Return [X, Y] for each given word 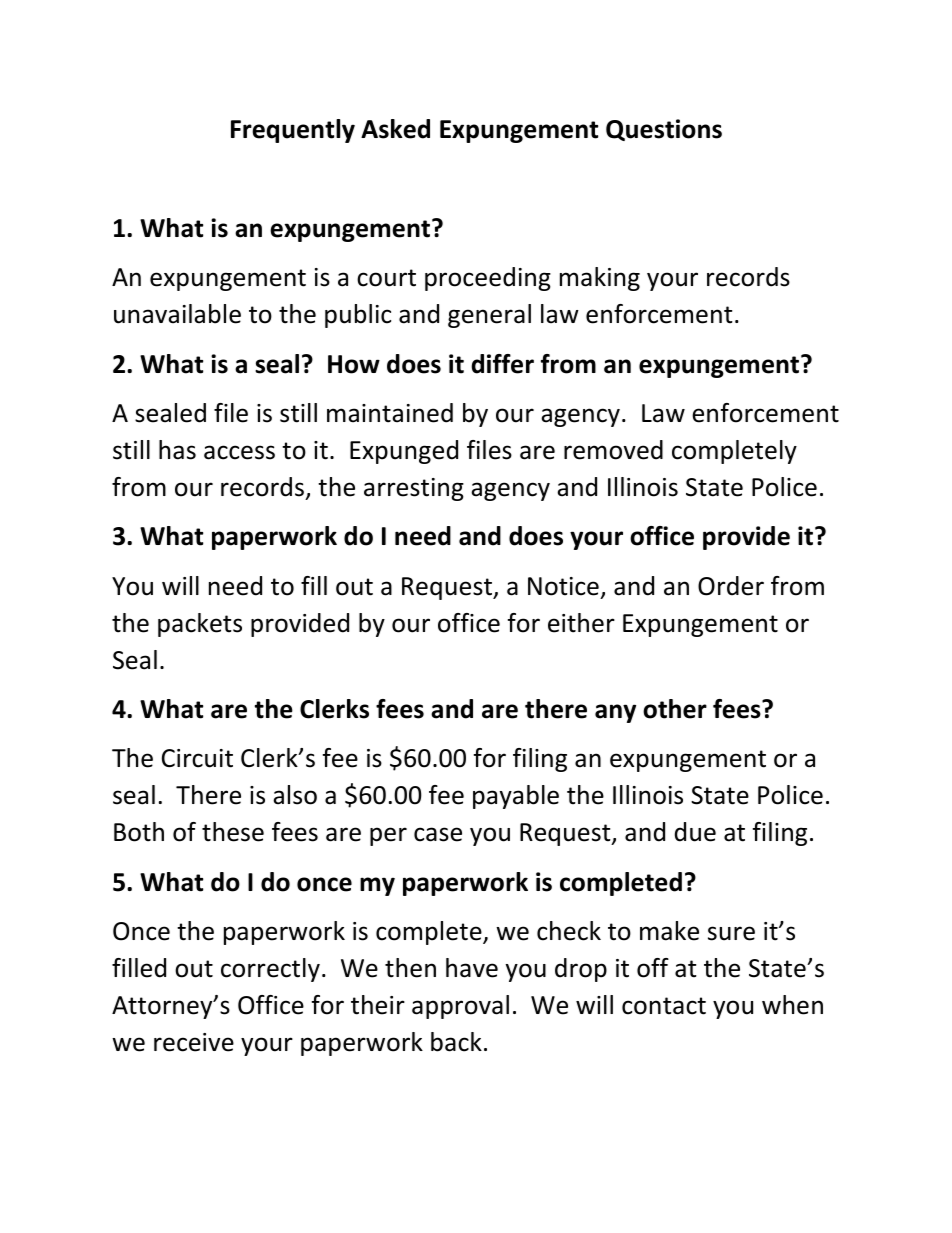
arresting [414, 489]
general [489, 316]
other [675, 709]
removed [613, 450]
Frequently [293, 131]
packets [200, 625]
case [438, 834]
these [233, 832]
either [581, 623]
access [239, 452]
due [695, 832]
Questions [664, 130]
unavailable [177, 314]
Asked [395, 129]
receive [194, 1042]
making [600, 279]
